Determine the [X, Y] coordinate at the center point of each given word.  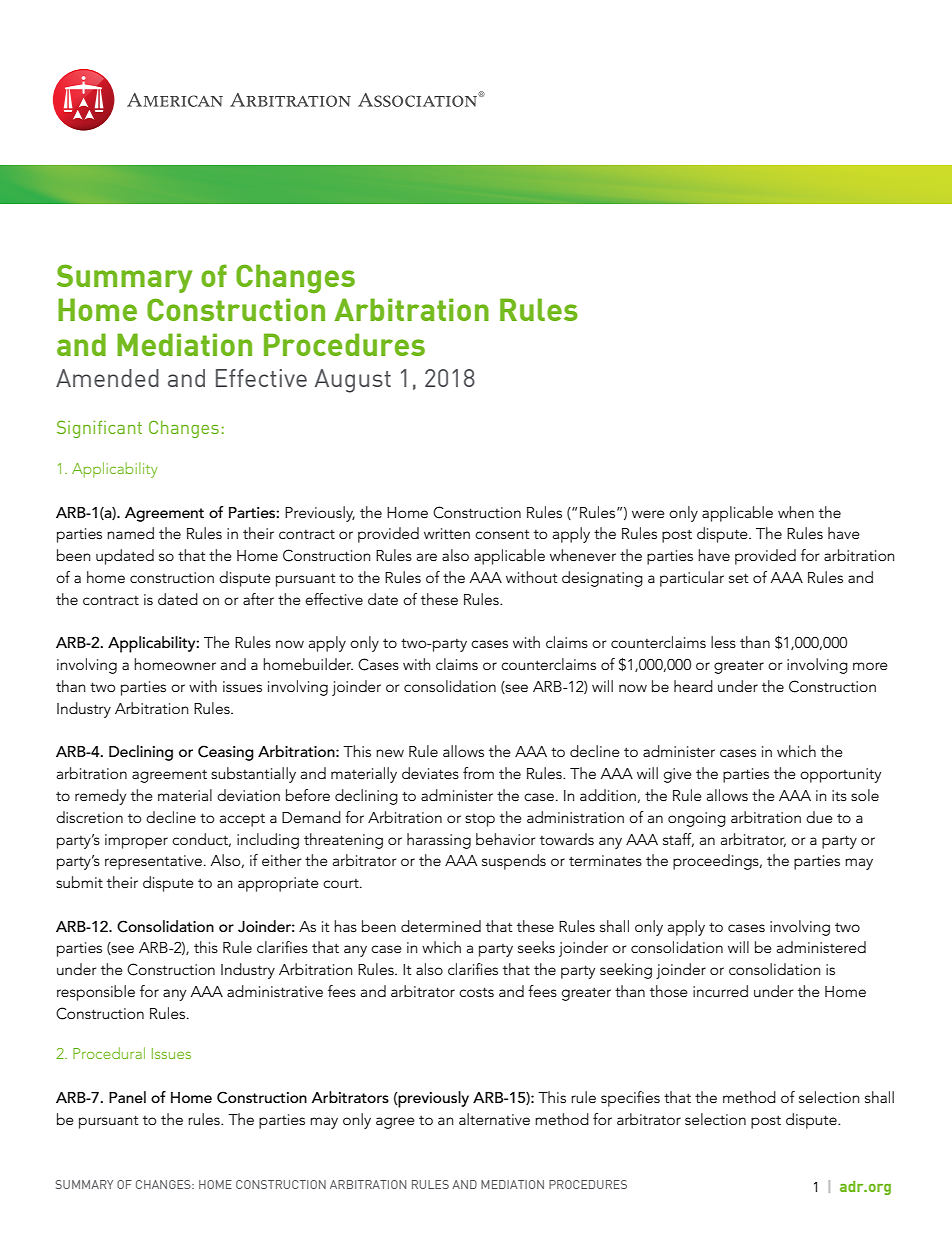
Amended [107, 378]
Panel [127, 1097]
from [478, 773]
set [739, 578]
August [353, 381]
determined [441, 926]
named [130, 533]
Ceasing [226, 753]
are [427, 557]
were [648, 514]
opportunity [840, 775]
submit [79, 882]
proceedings [717, 862]
